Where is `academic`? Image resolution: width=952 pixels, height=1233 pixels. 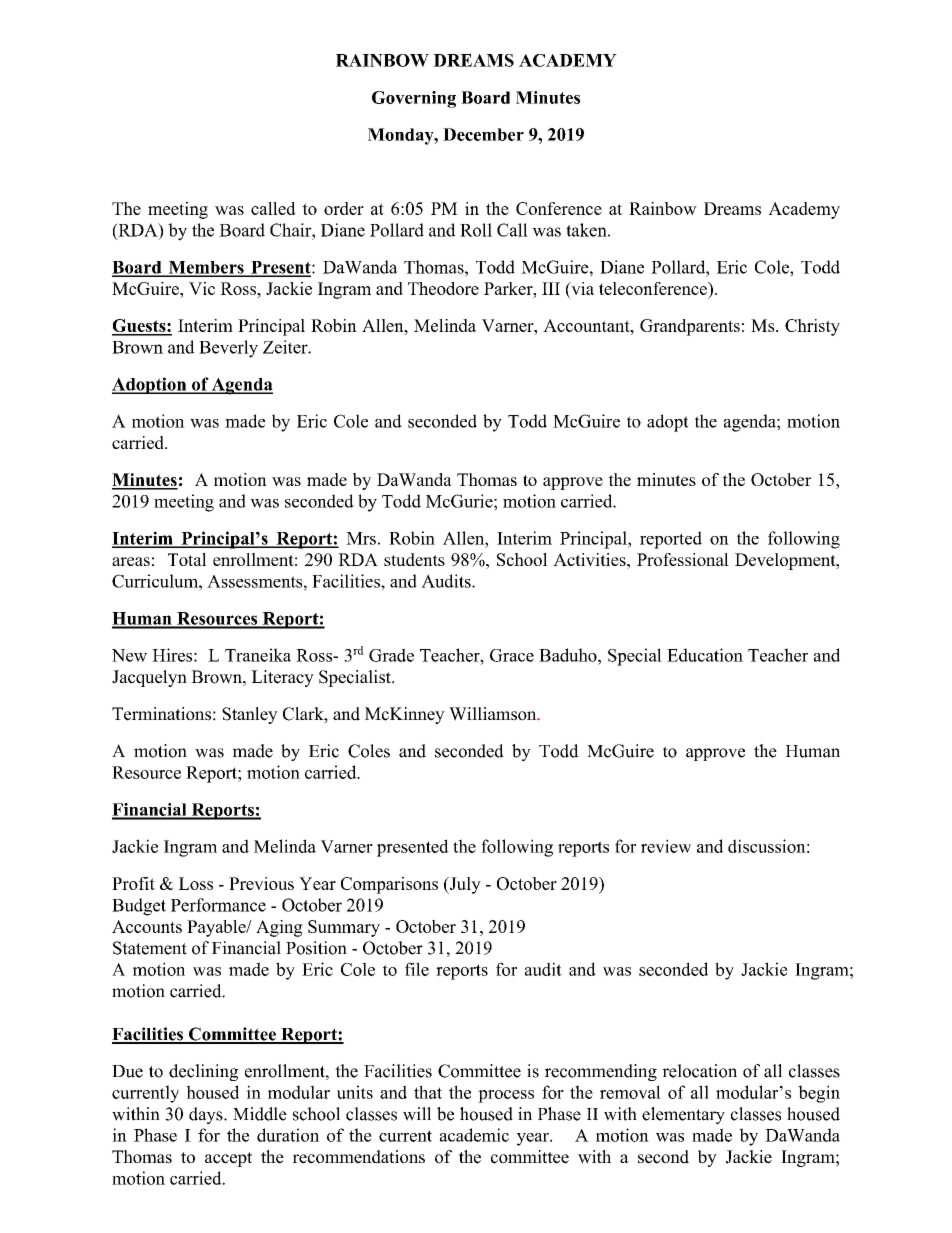
academic is located at coordinates (474, 1135).
